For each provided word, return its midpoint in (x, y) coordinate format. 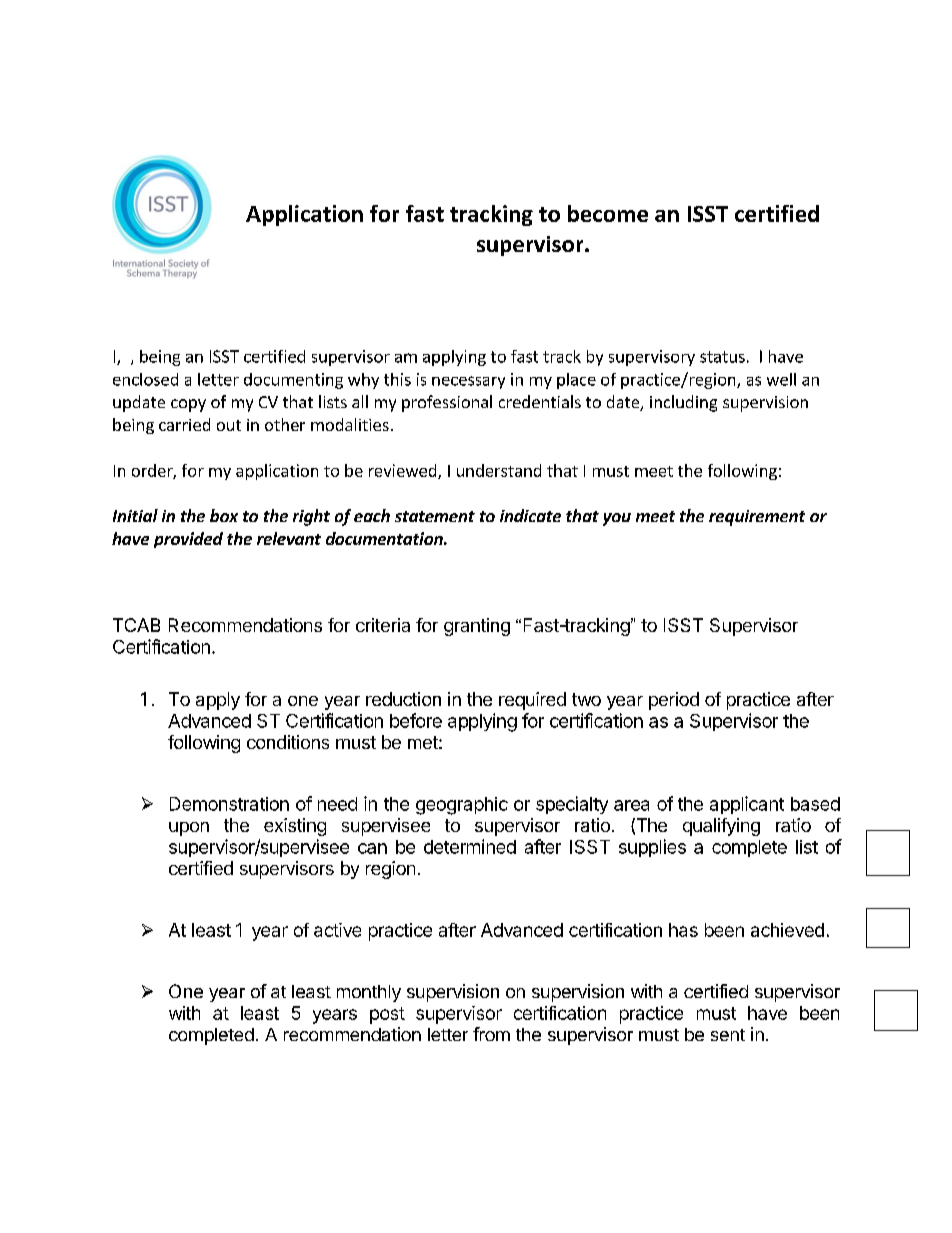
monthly (369, 993)
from (491, 1034)
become (608, 213)
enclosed (145, 379)
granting (477, 627)
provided (188, 540)
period (674, 701)
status (722, 357)
